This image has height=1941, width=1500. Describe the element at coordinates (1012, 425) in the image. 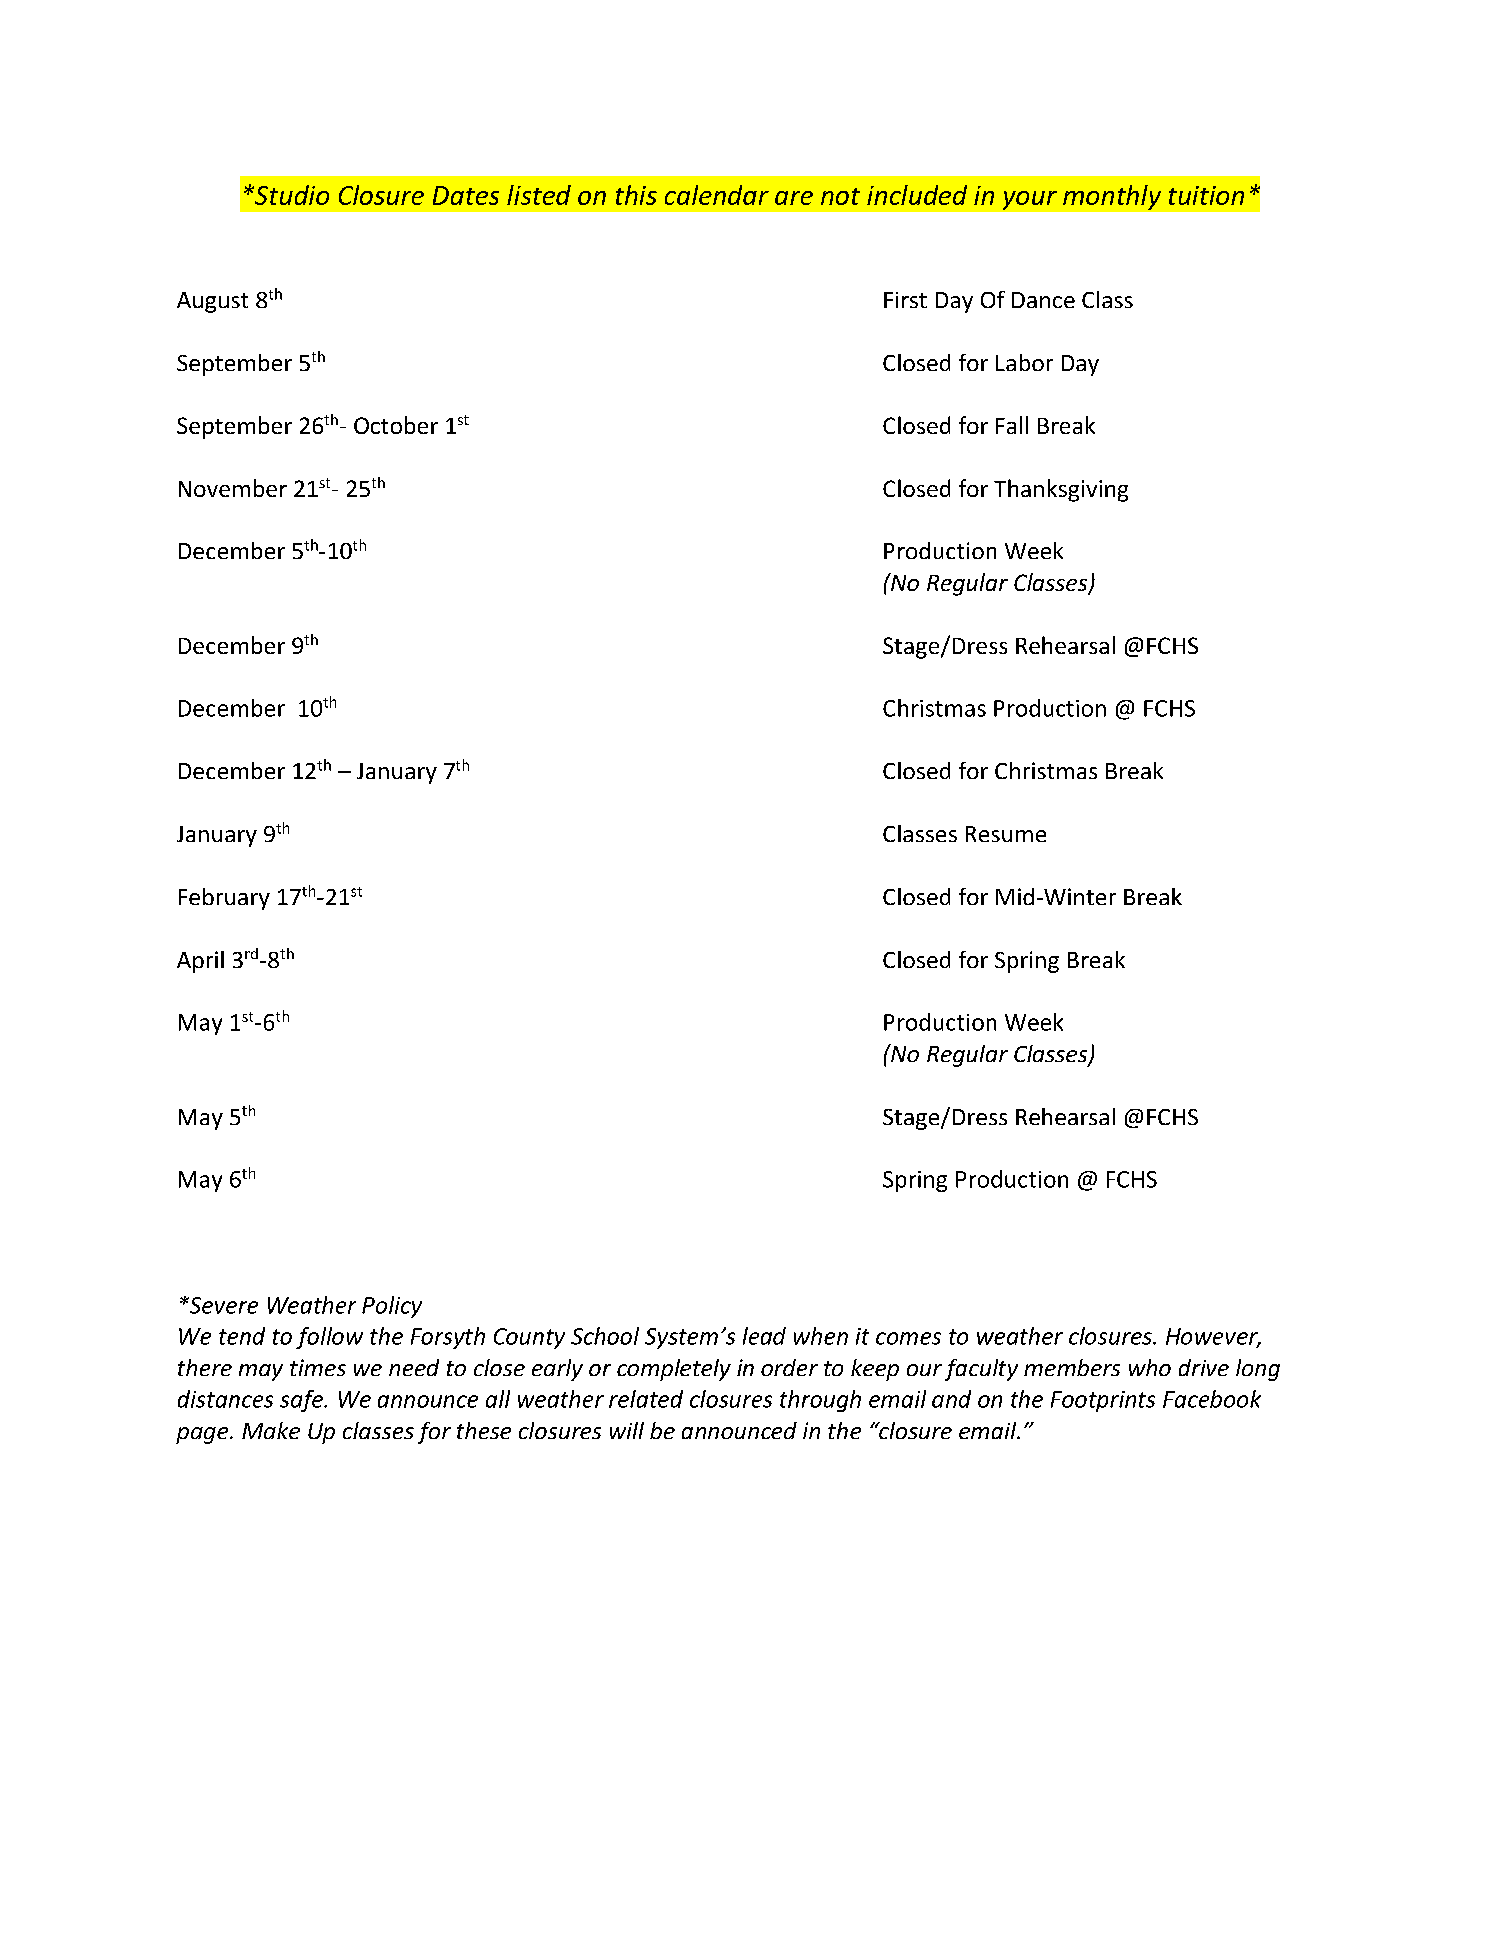

I see `Fall` at that location.
